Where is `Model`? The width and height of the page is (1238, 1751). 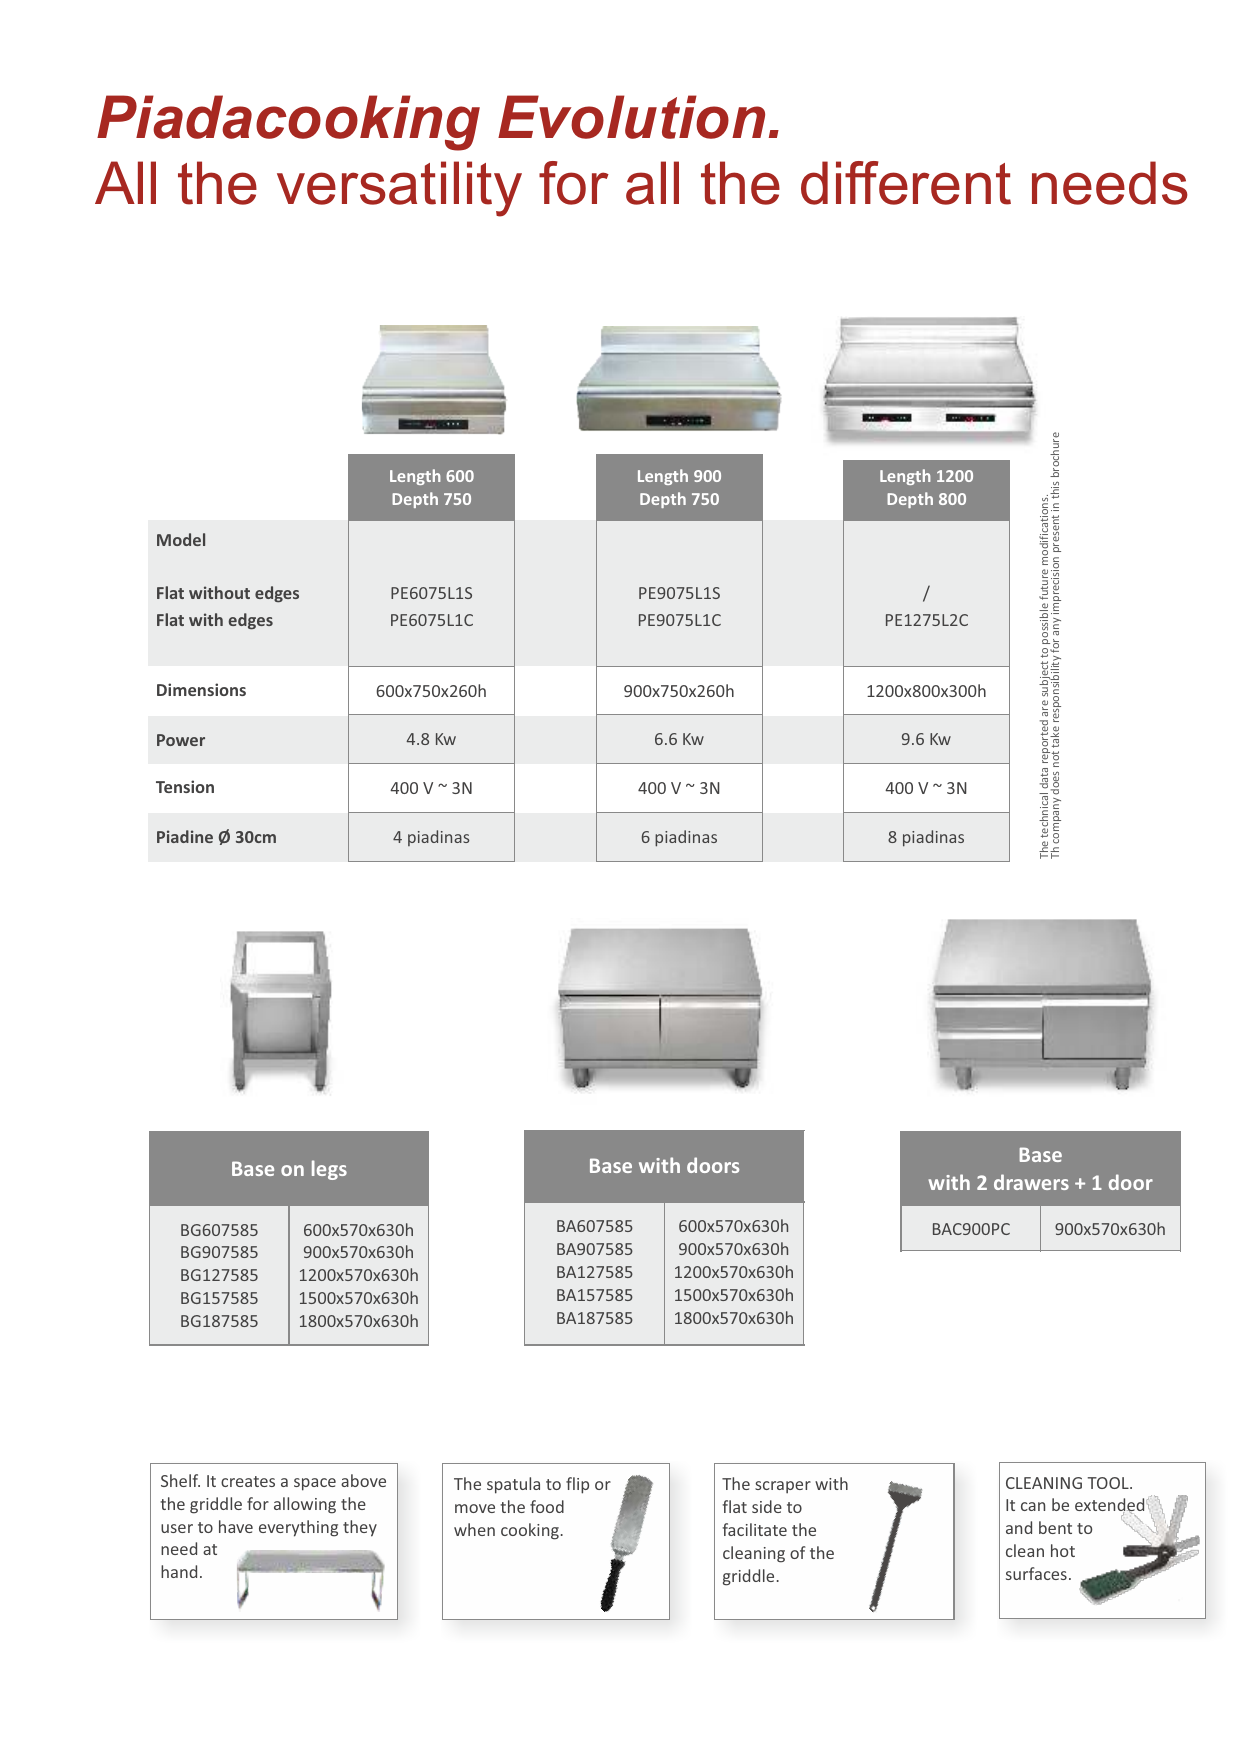 Model is located at coordinates (181, 539).
